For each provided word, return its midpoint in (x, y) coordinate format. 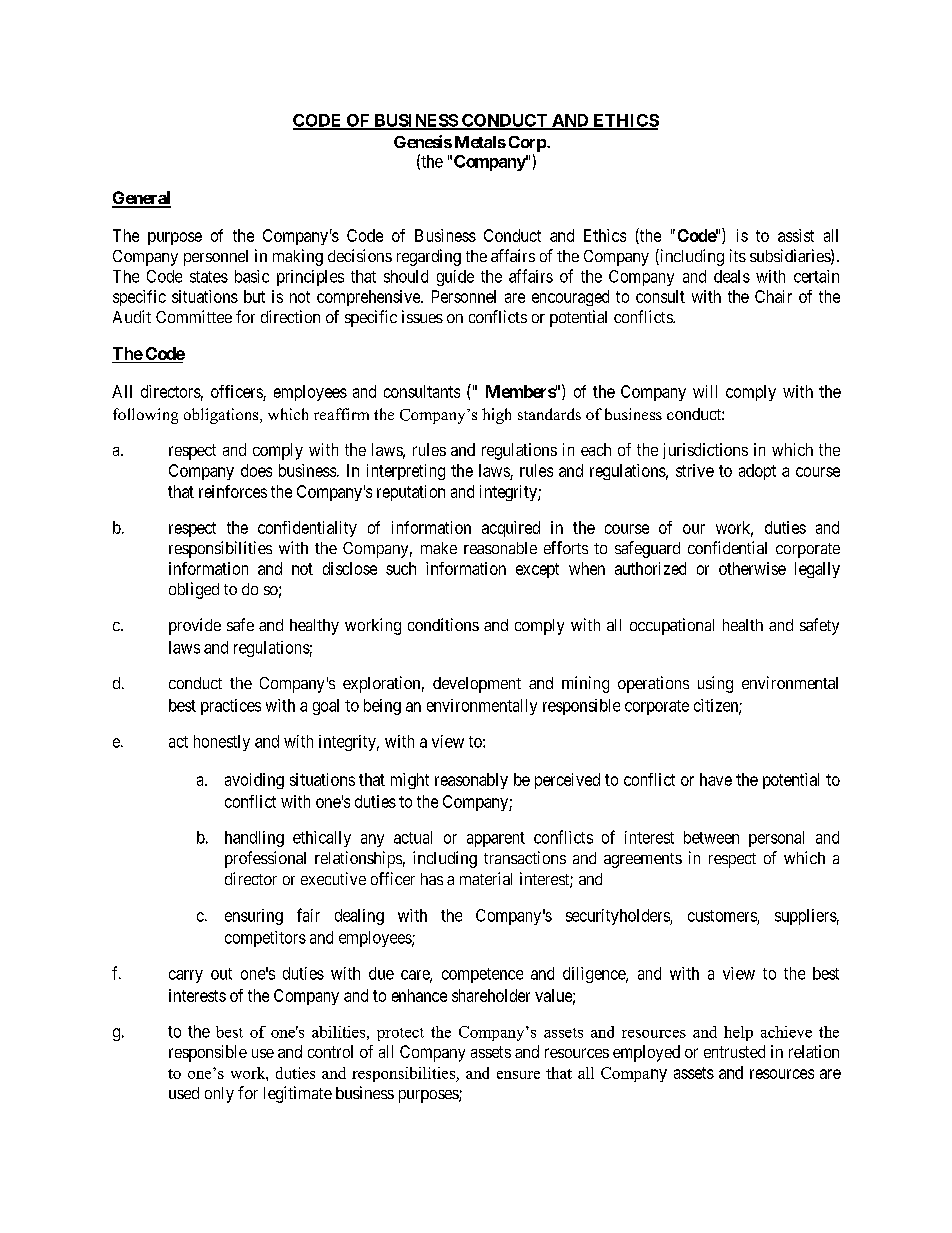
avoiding (254, 781)
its (738, 255)
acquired (511, 529)
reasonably (471, 781)
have (716, 779)
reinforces (233, 491)
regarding (429, 257)
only (219, 1095)
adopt (757, 472)
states (209, 277)
